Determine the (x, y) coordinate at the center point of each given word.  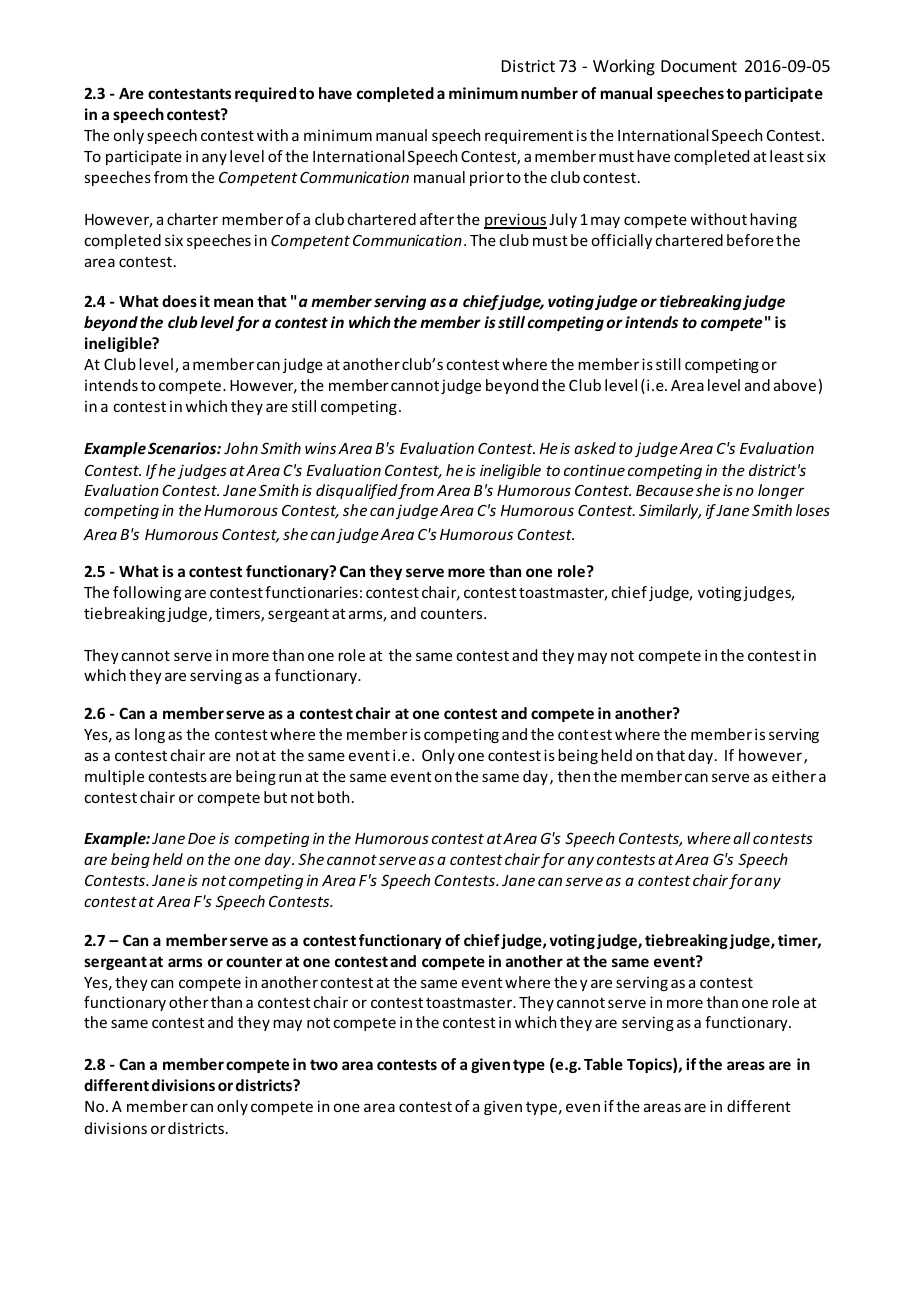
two (324, 1064)
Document (699, 66)
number (549, 93)
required (265, 94)
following (147, 593)
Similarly (670, 511)
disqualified (357, 491)
